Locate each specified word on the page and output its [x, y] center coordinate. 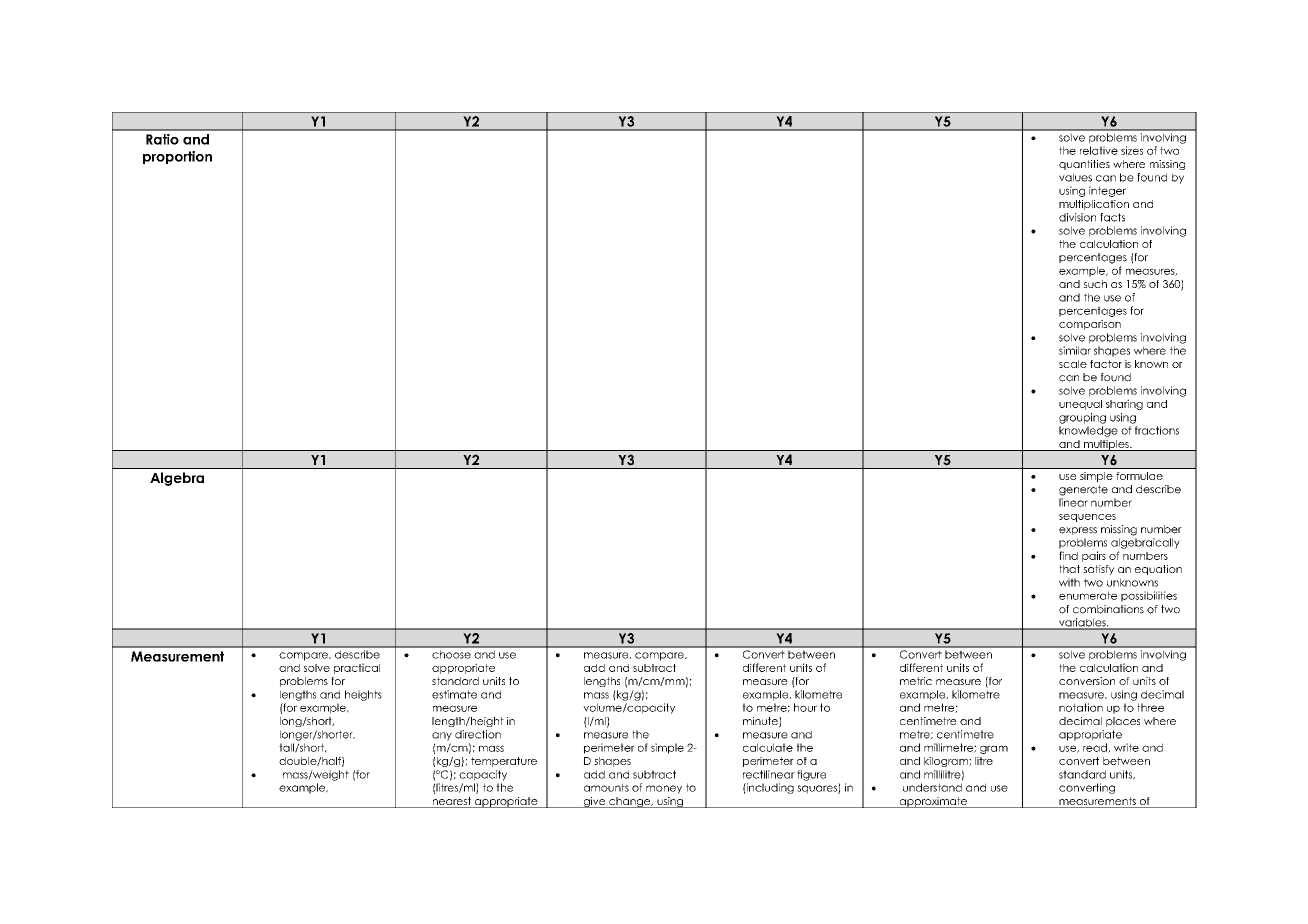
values [1075, 177]
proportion [177, 157]
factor [1106, 364]
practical [357, 668]
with [1069, 582]
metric [916, 681]
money [664, 789]
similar [1075, 350]
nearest [451, 802]
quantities [1084, 165]
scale [1073, 364]
